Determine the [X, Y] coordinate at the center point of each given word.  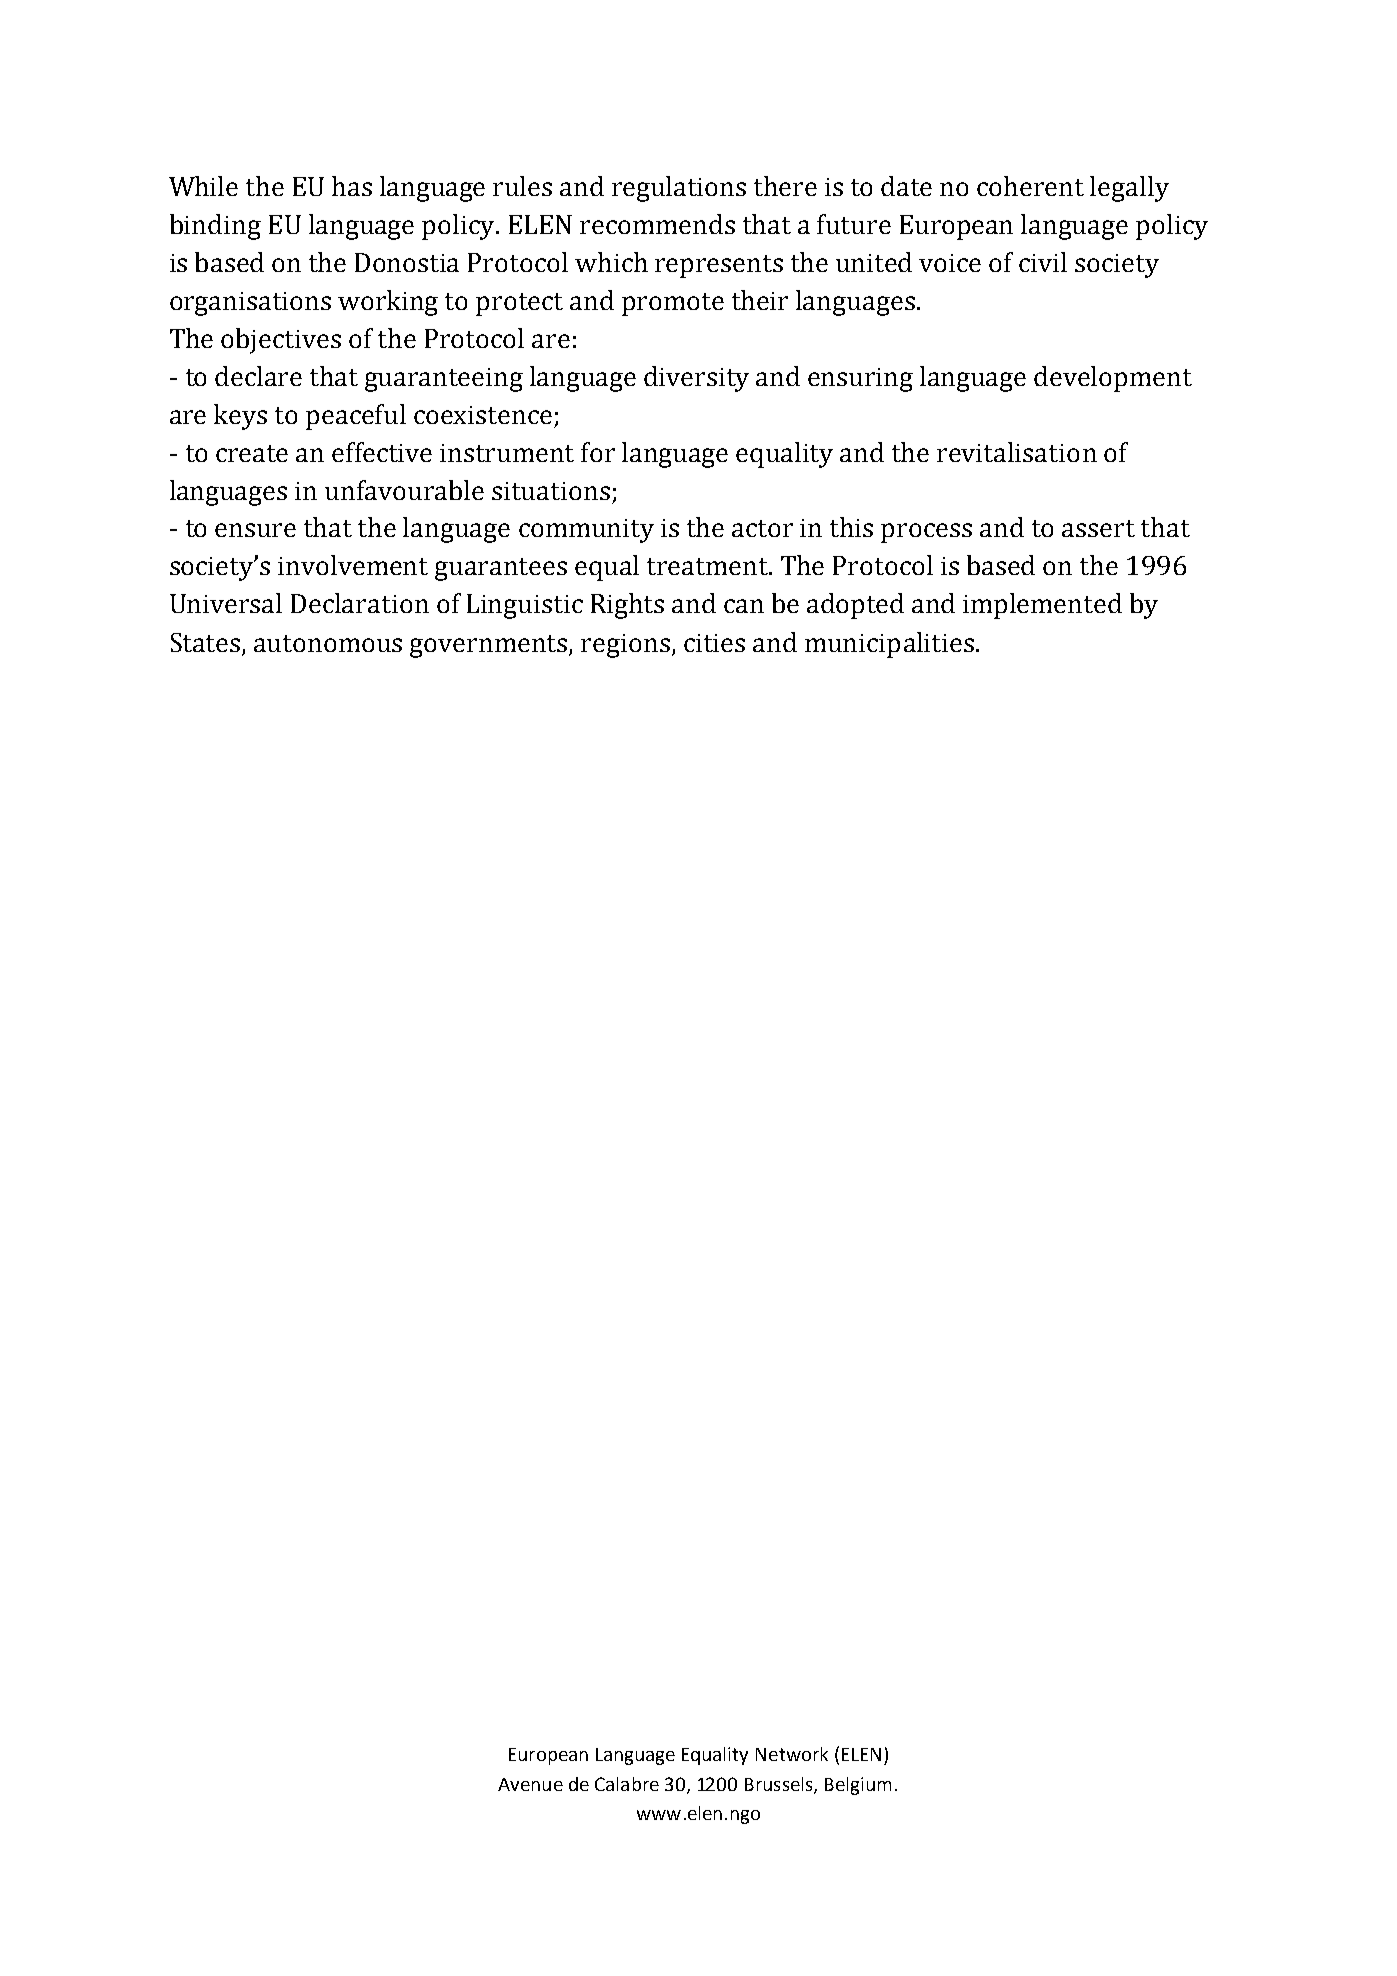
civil [1043, 262]
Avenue [530, 1784]
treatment [708, 566]
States [205, 642]
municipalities [889, 645]
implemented [1042, 606]
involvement [353, 565]
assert [1098, 528]
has [352, 186]
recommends [657, 224]
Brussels [780, 1785]
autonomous [328, 643]
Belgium [858, 1786]
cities [714, 643]
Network [792, 1754]
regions [625, 646]
